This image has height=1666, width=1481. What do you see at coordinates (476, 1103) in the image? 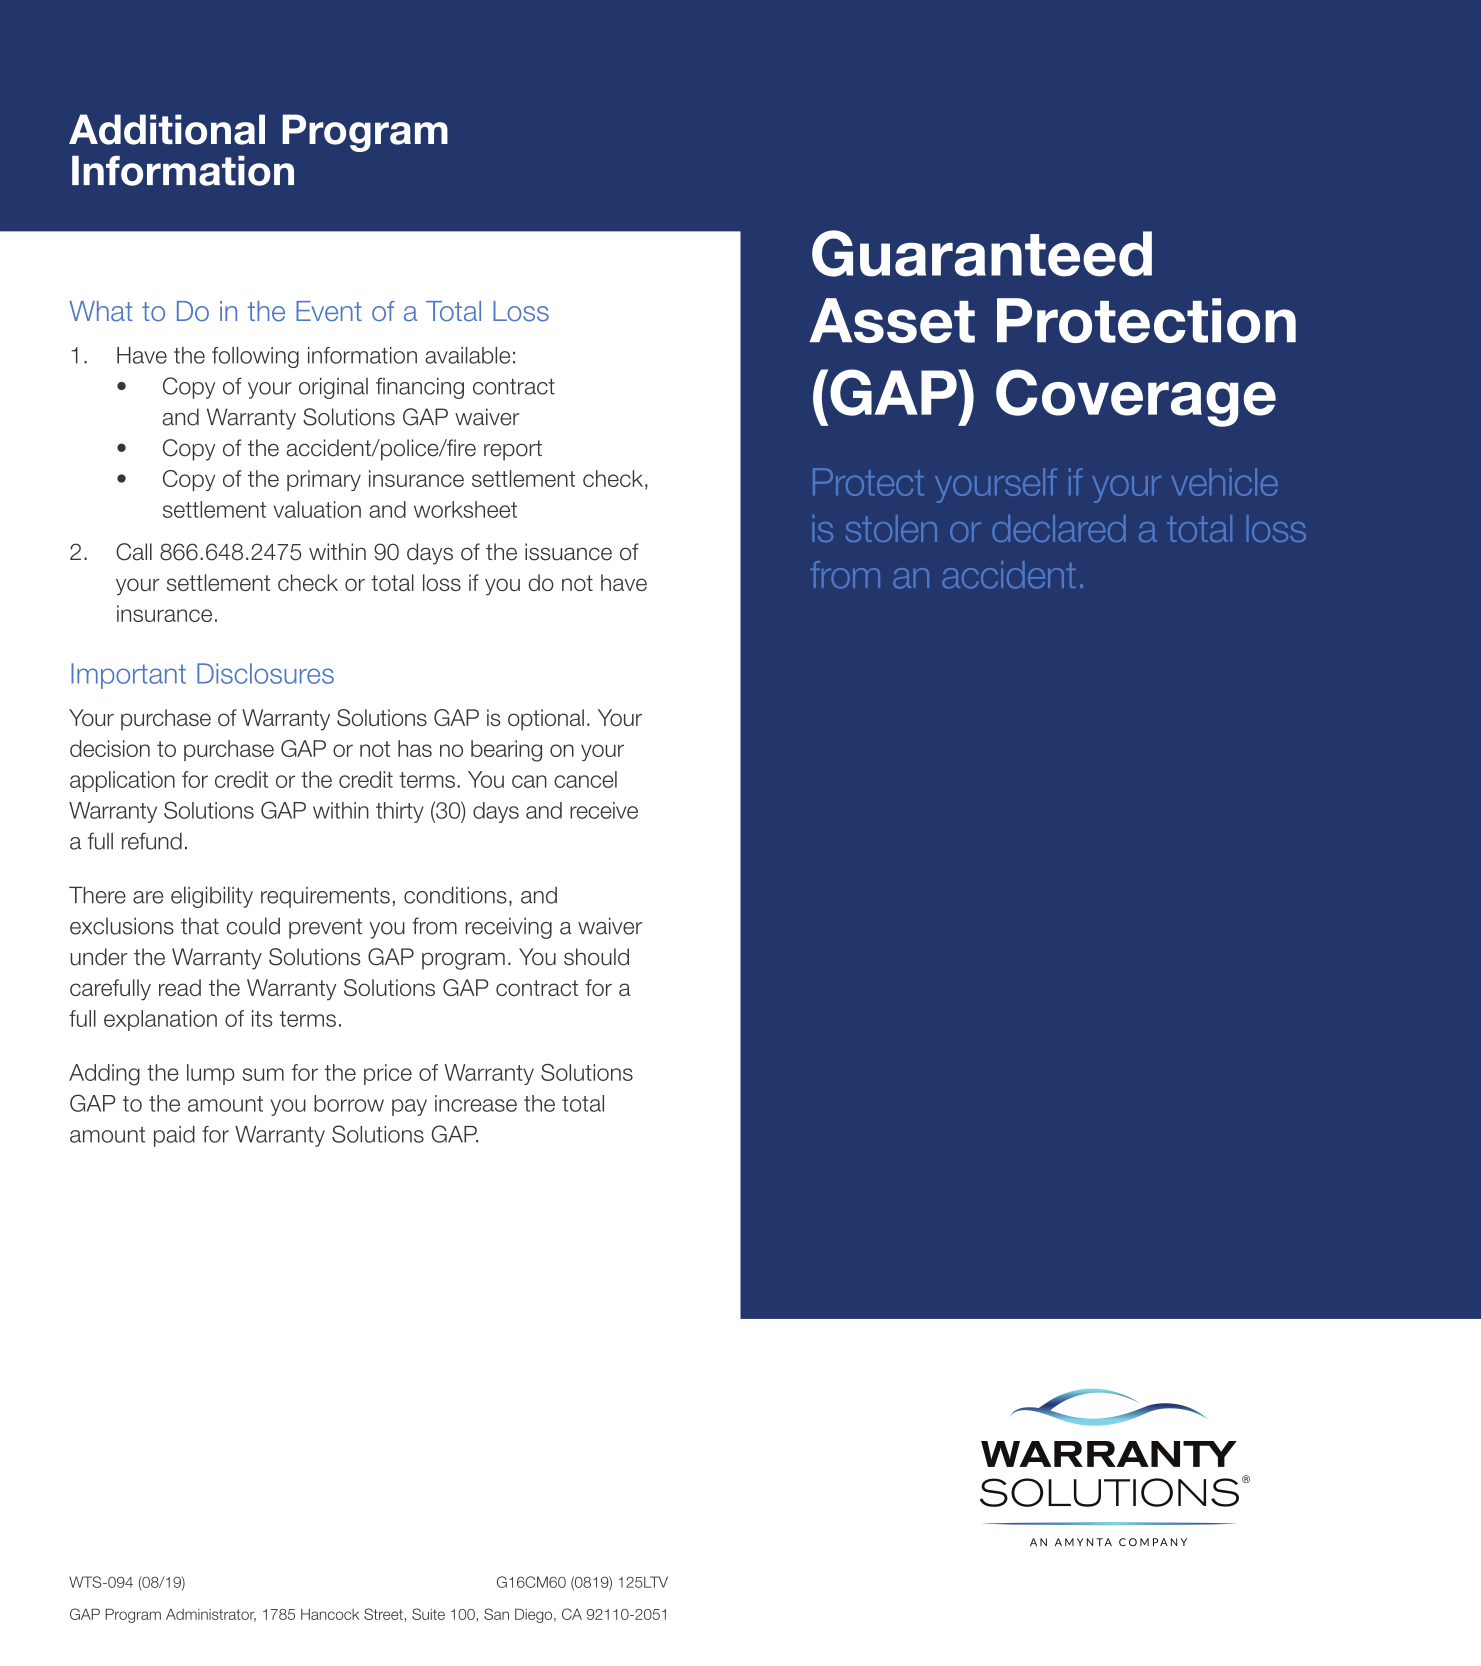
I see `increase` at bounding box center [476, 1103].
